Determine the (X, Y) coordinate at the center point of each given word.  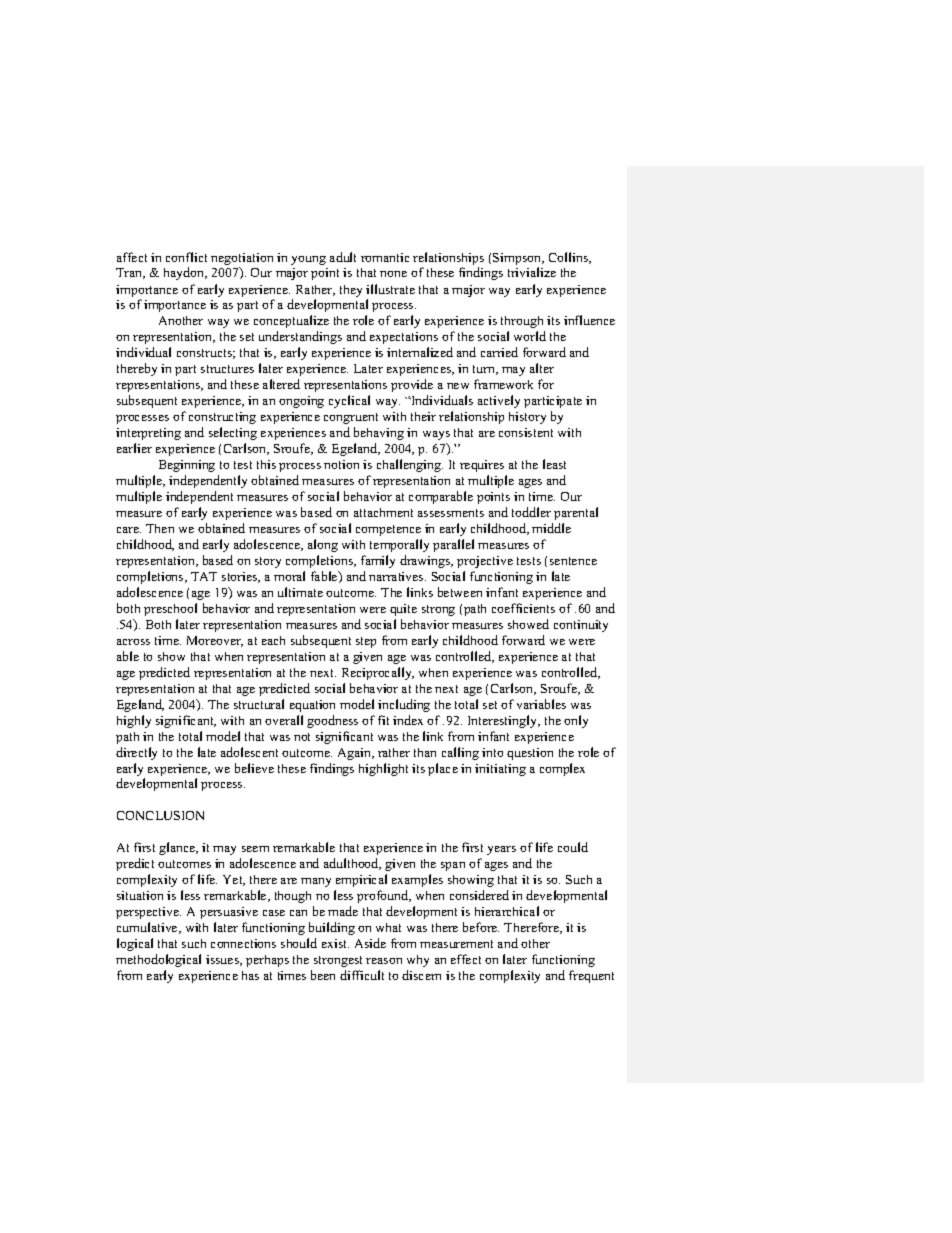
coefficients (523, 608)
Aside (370, 943)
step (366, 642)
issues (223, 960)
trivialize (532, 272)
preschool (170, 609)
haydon (185, 273)
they (351, 291)
